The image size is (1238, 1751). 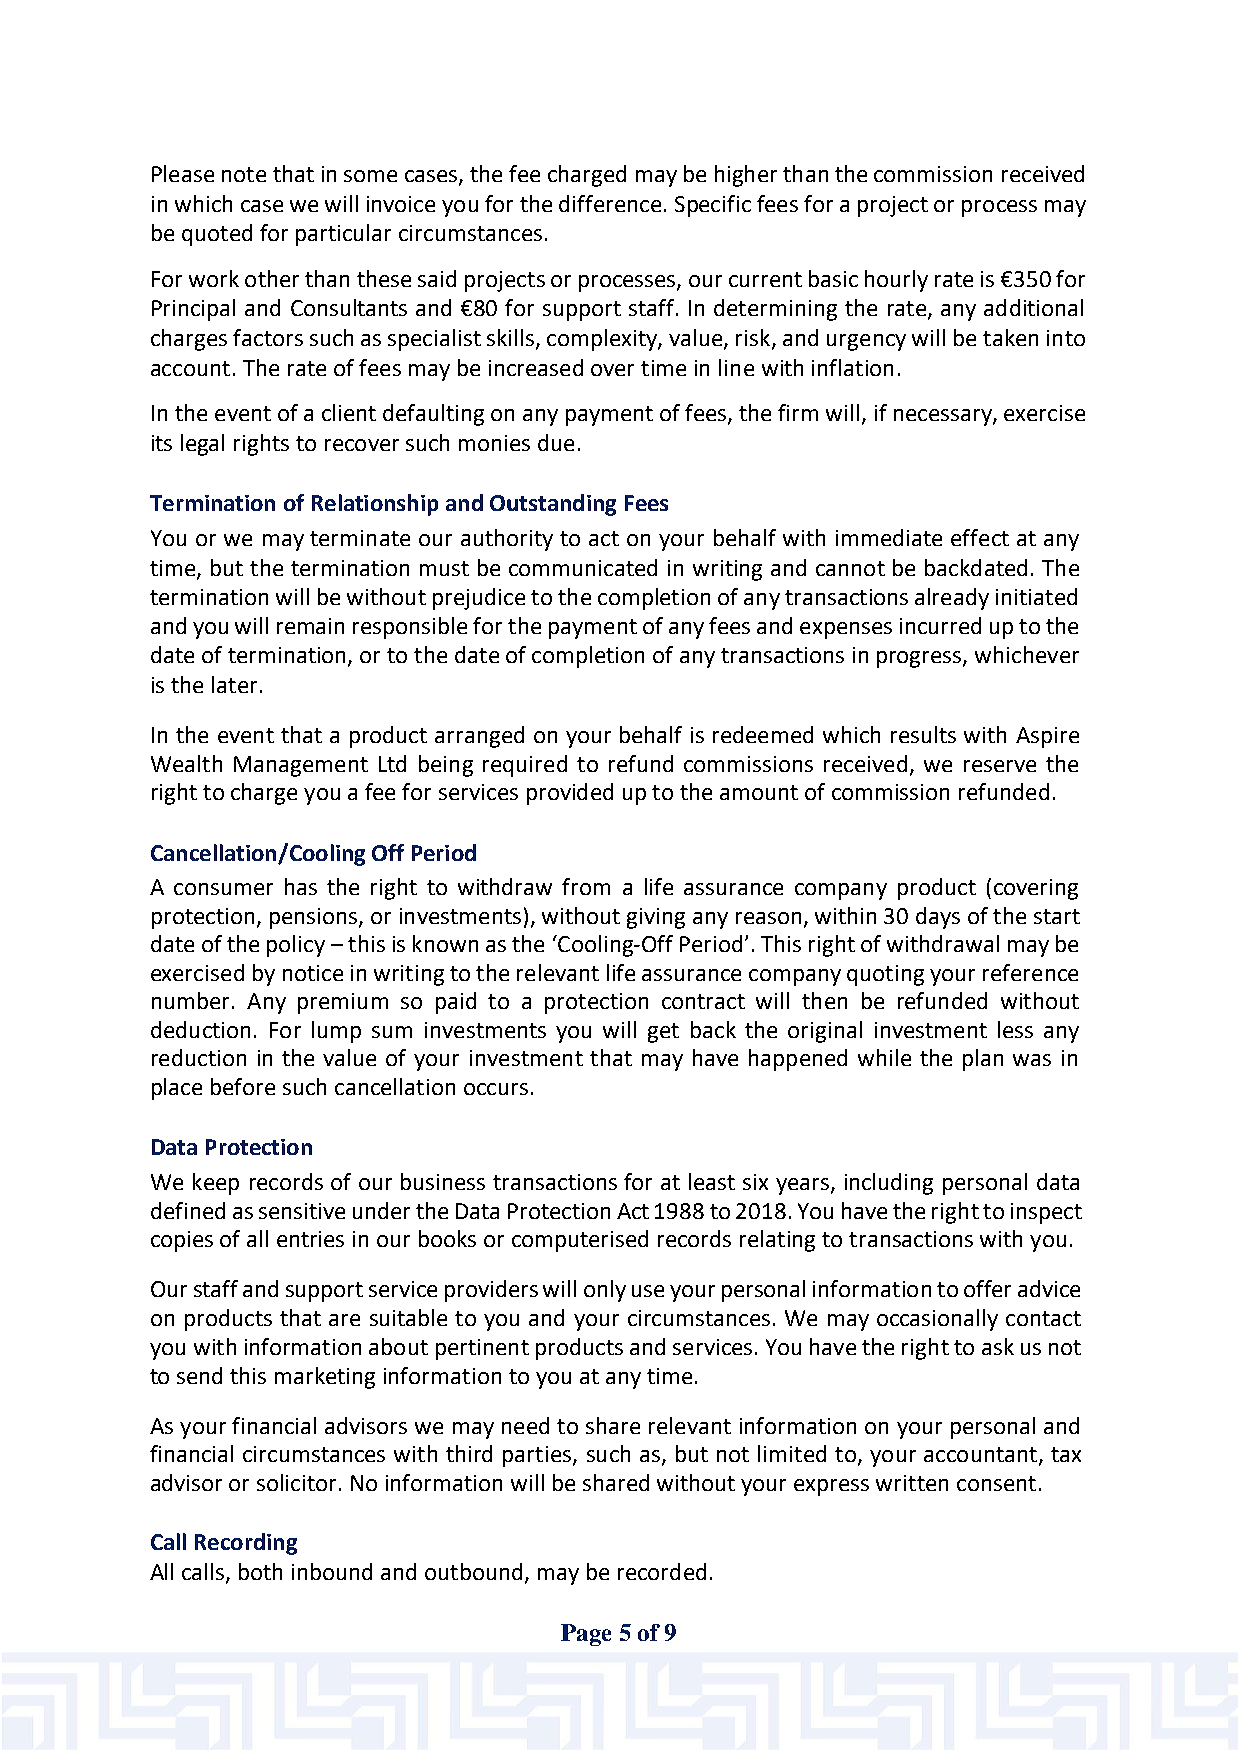 What do you see at coordinates (980, 537) in the document?
I see `effect` at bounding box center [980, 537].
